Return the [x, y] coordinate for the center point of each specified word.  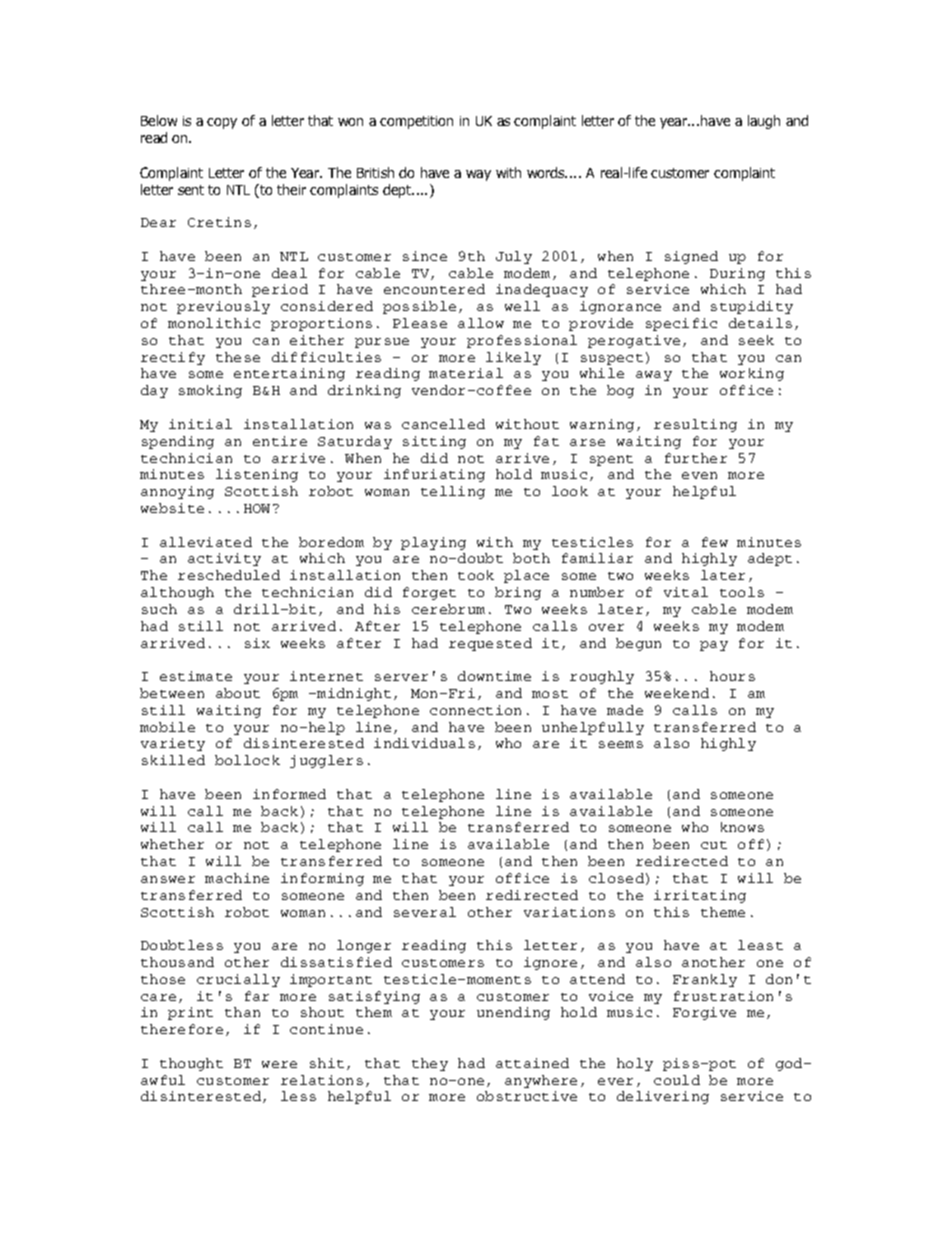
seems [621, 744]
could [677, 1080]
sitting [434, 442]
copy [222, 123]
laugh [764, 122]
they [430, 1064]
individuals [424, 743]
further [696, 458]
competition [416, 122]
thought [191, 1064]
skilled [173, 760]
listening [257, 475]
